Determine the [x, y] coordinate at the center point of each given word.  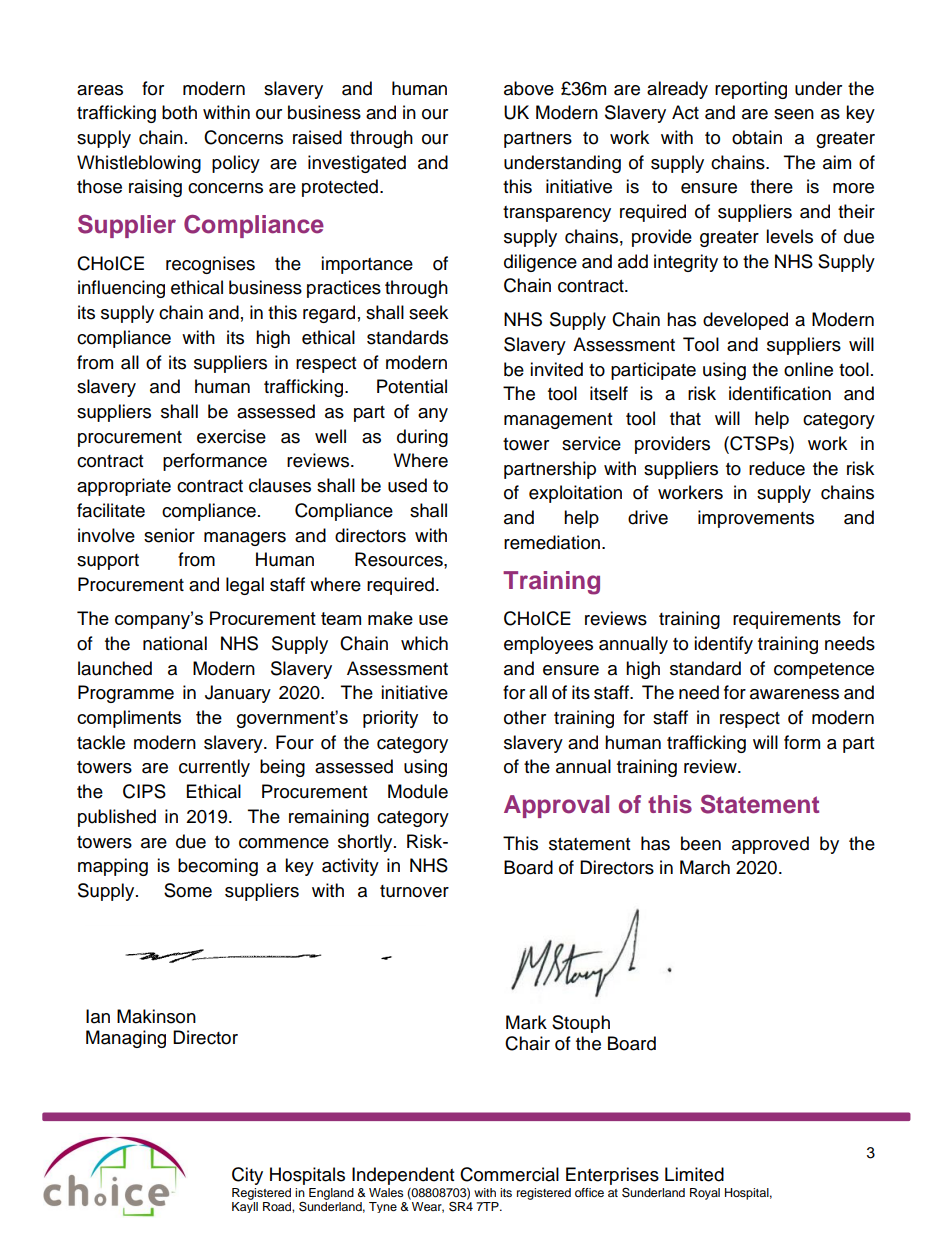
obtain [757, 137]
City [247, 1176]
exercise [231, 436]
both [179, 112]
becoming [218, 867]
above [529, 88]
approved [770, 845]
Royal [705, 1194]
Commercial [509, 1174]
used [407, 485]
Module [418, 791]
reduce [777, 468]
